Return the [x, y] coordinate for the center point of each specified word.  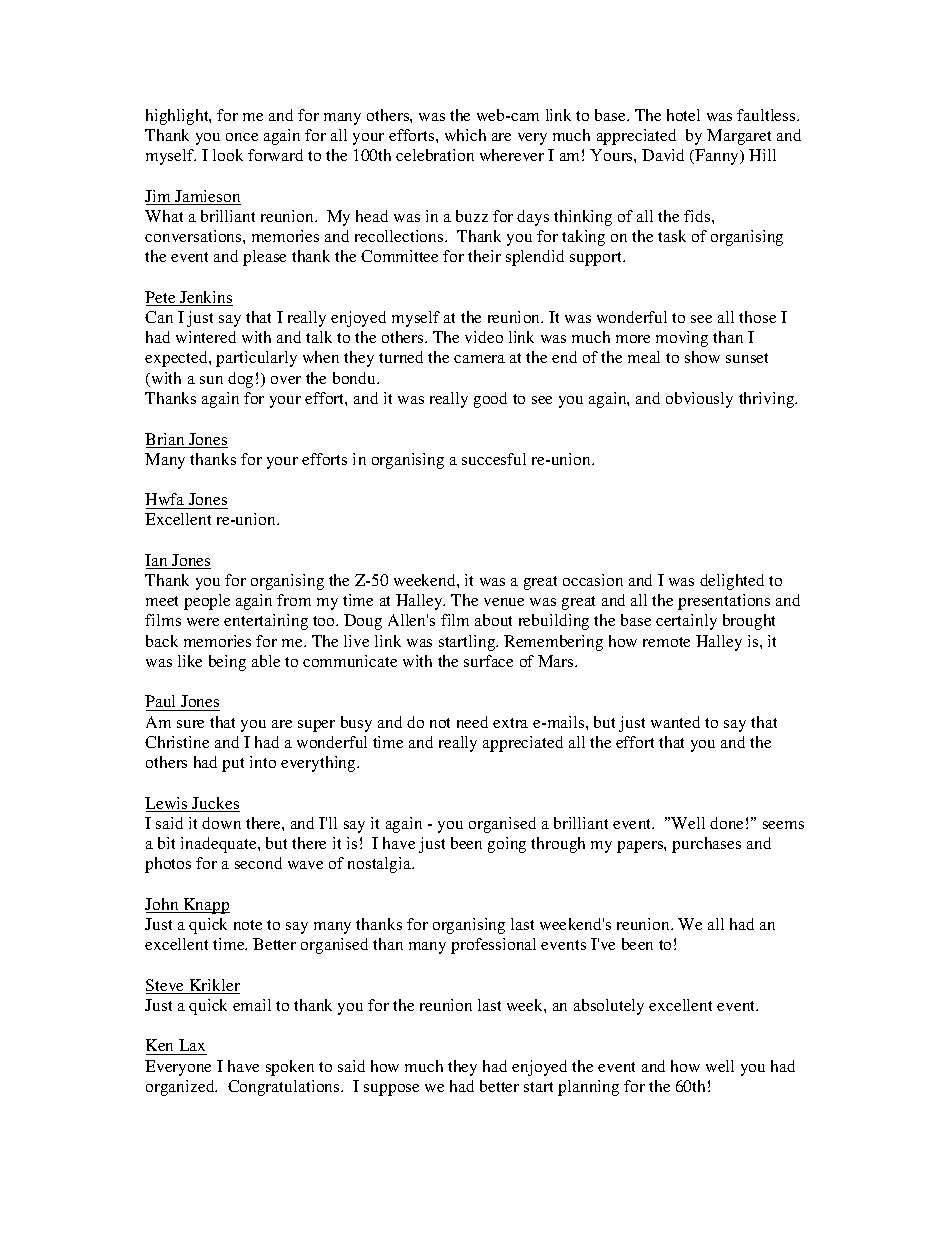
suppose [391, 1090]
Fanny [717, 157]
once [242, 137]
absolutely [609, 1007]
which [465, 135]
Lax [192, 1045]
